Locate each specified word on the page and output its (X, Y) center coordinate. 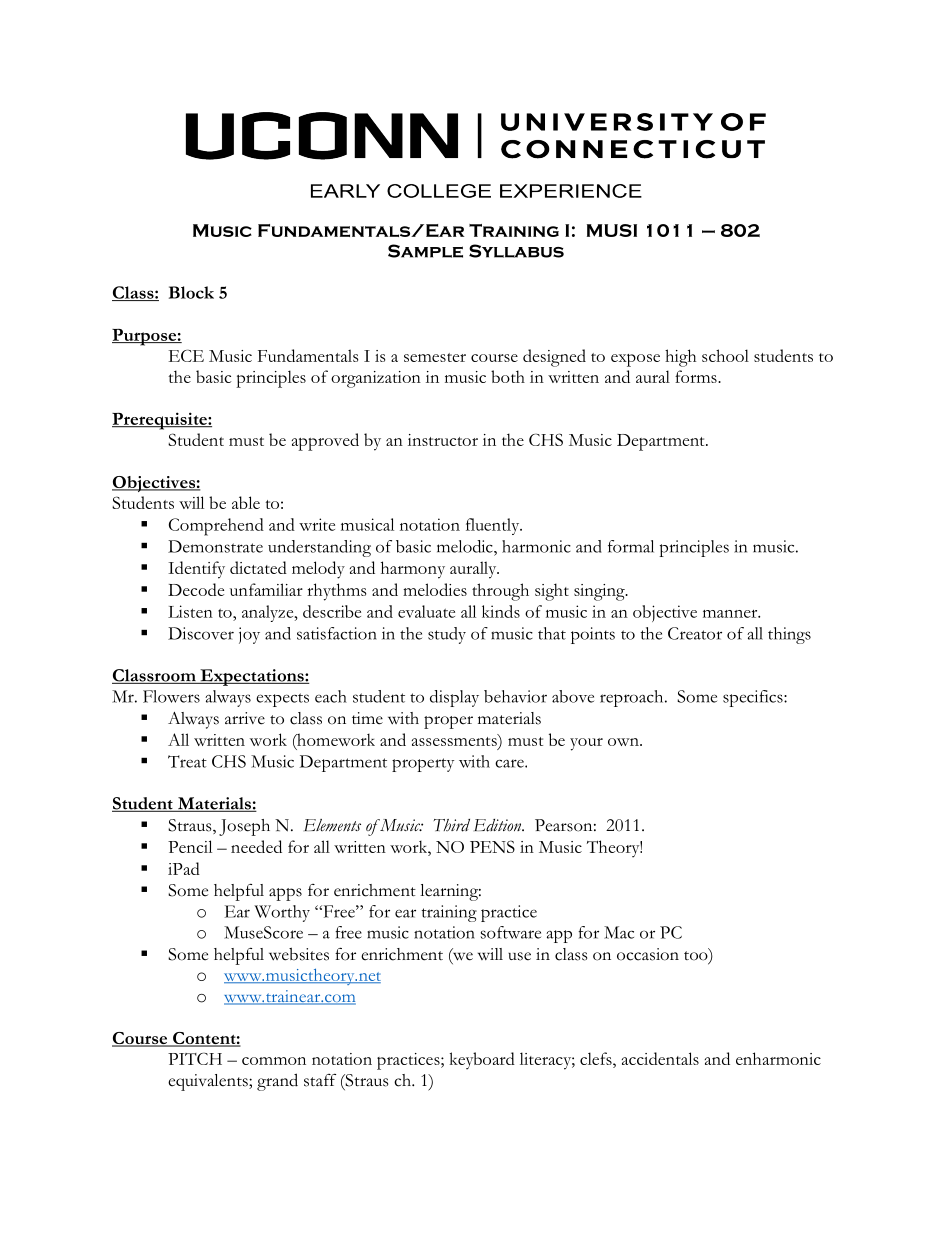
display (454, 698)
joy (249, 635)
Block (191, 292)
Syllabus (516, 251)
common (274, 1061)
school (725, 355)
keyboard (482, 1061)
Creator (695, 633)
